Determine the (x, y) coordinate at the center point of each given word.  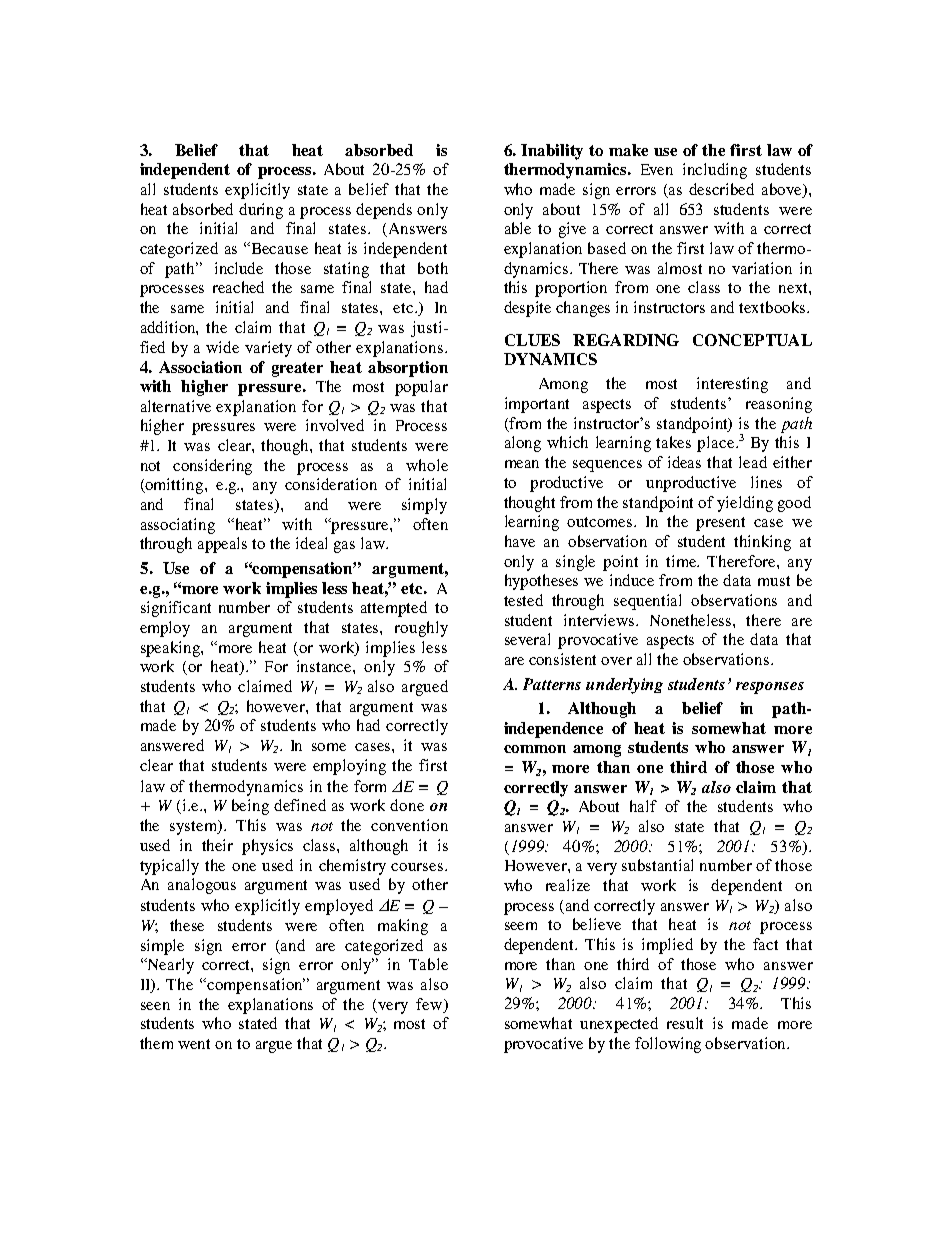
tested (523, 600)
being (250, 807)
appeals (222, 545)
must (774, 581)
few (430, 1004)
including (715, 171)
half (643, 806)
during (261, 211)
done (407, 805)
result (685, 1023)
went (194, 1044)
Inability (552, 152)
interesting (732, 385)
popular (421, 388)
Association (200, 367)
